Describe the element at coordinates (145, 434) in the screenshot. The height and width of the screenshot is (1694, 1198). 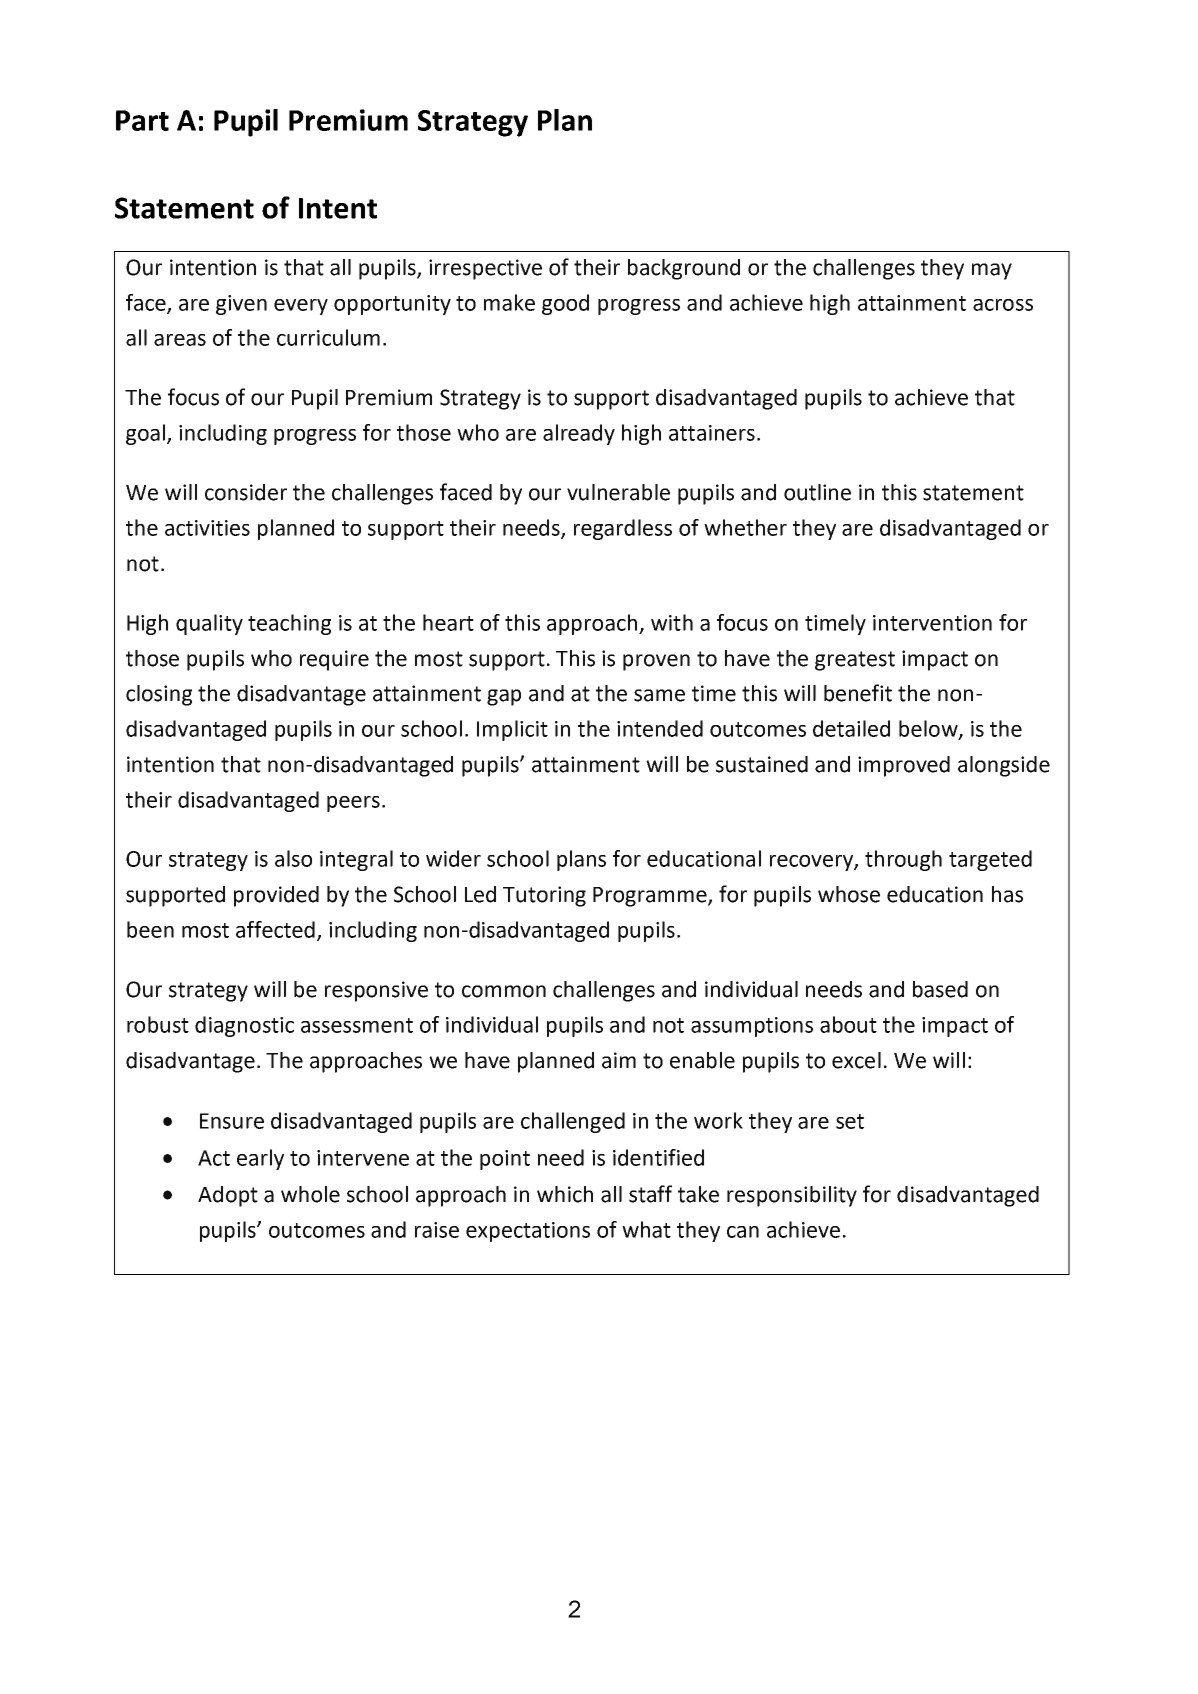
I see `goal` at that location.
